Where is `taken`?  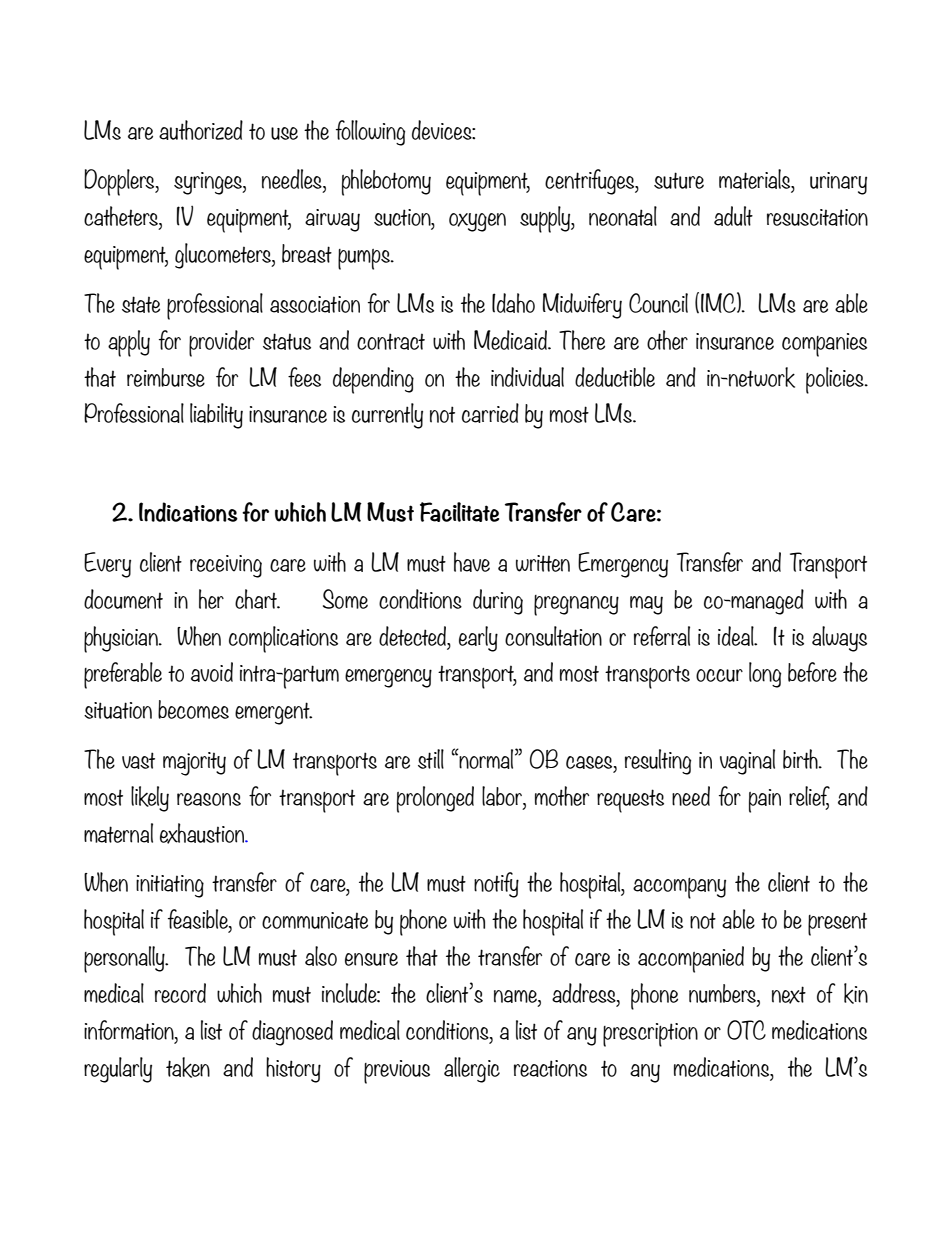 taken is located at coordinates (188, 1067).
